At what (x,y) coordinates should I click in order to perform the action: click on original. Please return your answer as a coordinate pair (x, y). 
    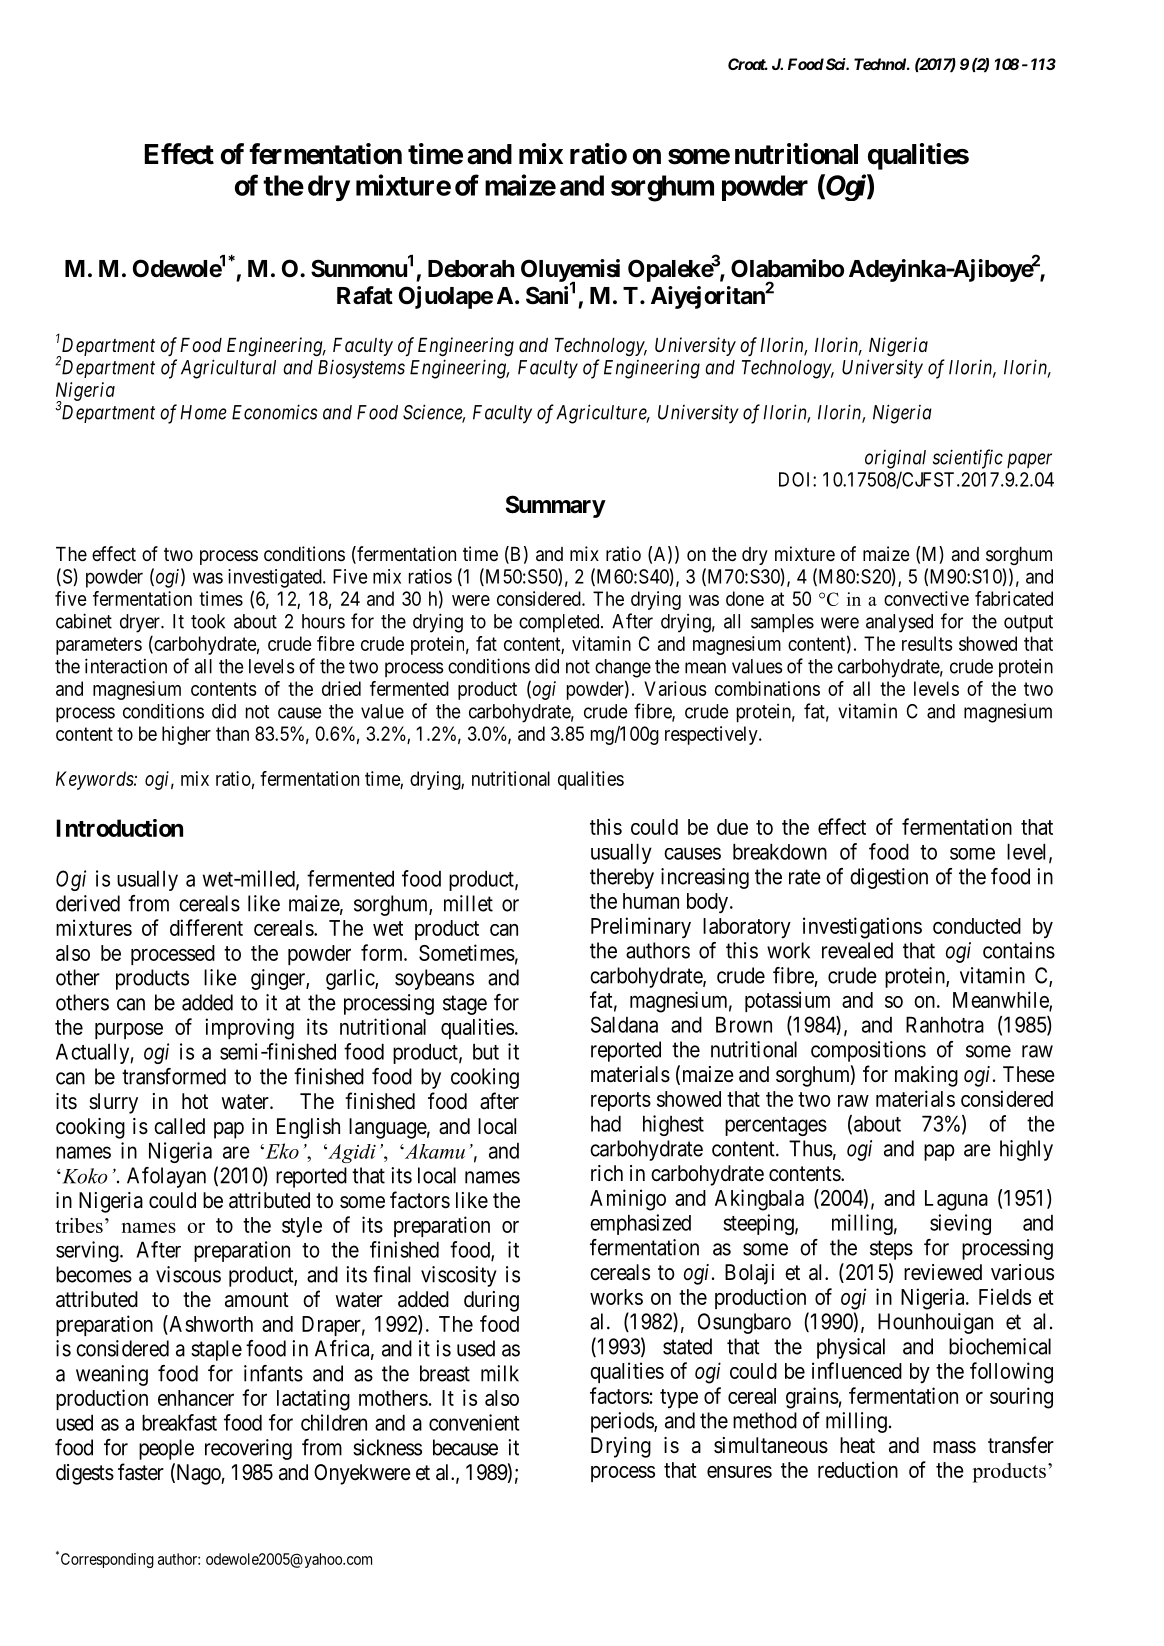
    Looking at the image, I should click on (895, 459).
